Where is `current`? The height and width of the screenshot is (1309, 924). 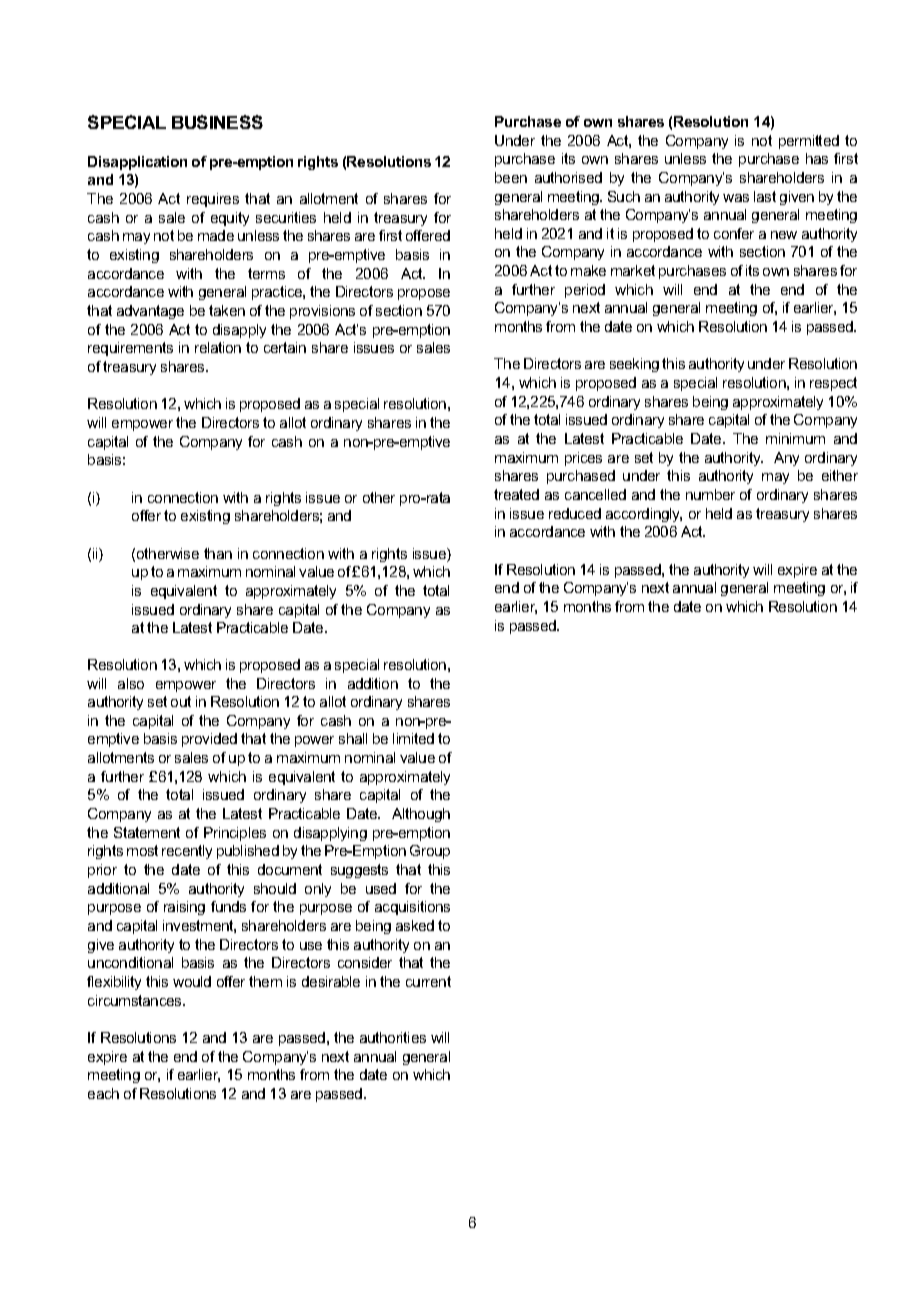
current is located at coordinates (428, 981).
